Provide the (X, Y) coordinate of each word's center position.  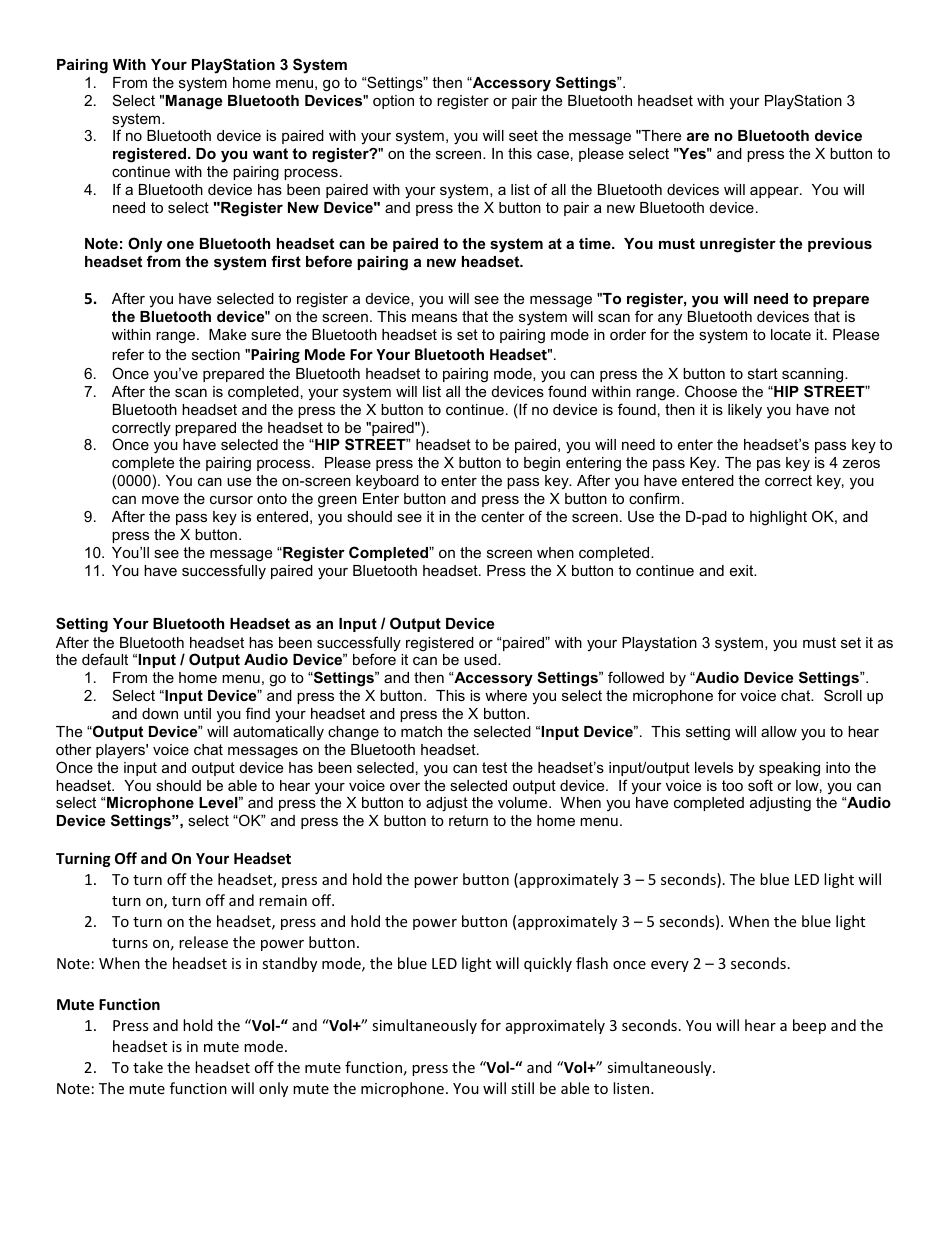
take (148, 1067)
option (393, 102)
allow (779, 731)
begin (542, 464)
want (270, 153)
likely (745, 411)
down (160, 713)
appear (775, 192)
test (494, 767)
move (160, 500)
